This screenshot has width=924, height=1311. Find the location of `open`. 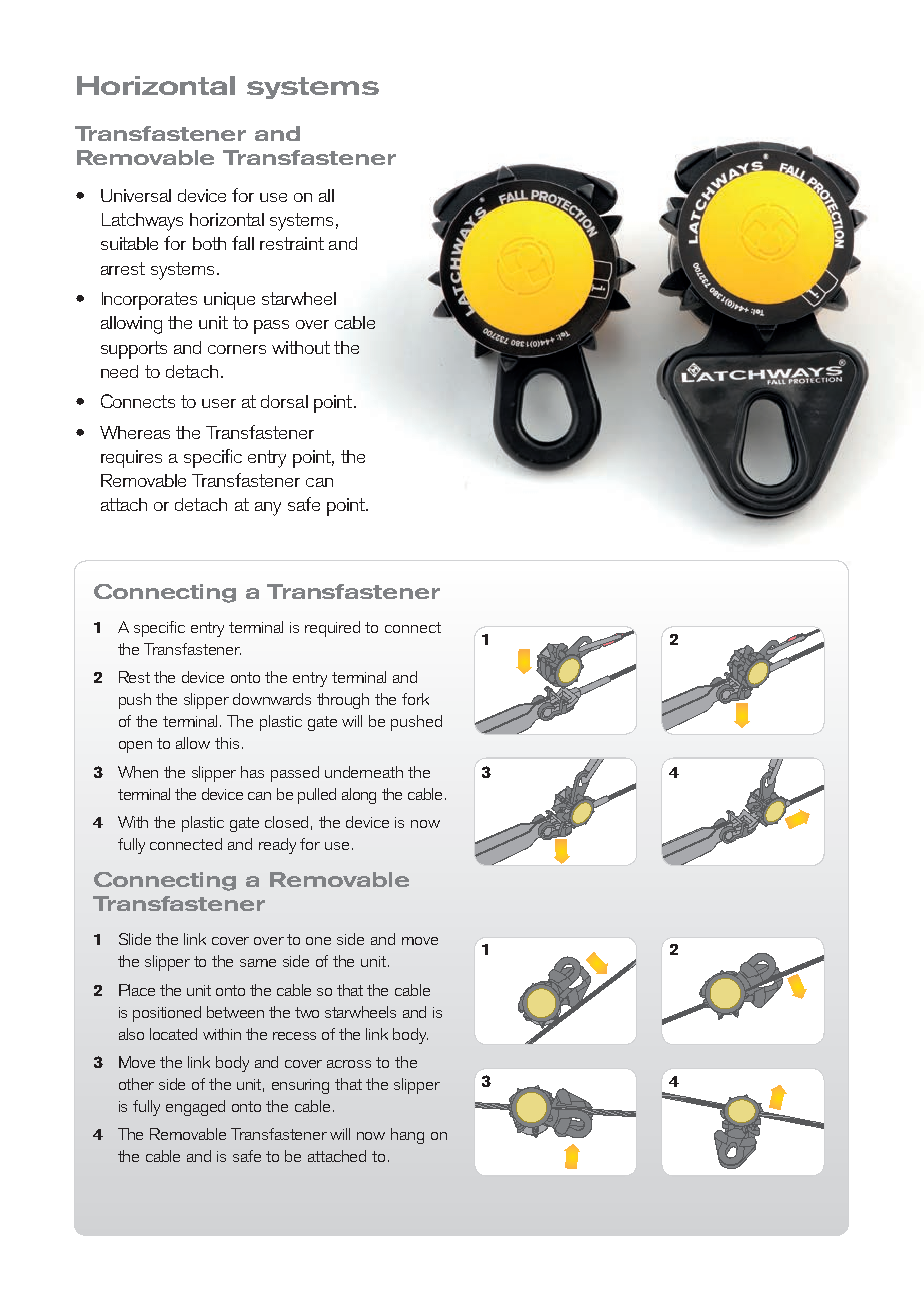

open is located at coordinates (135, 747).
